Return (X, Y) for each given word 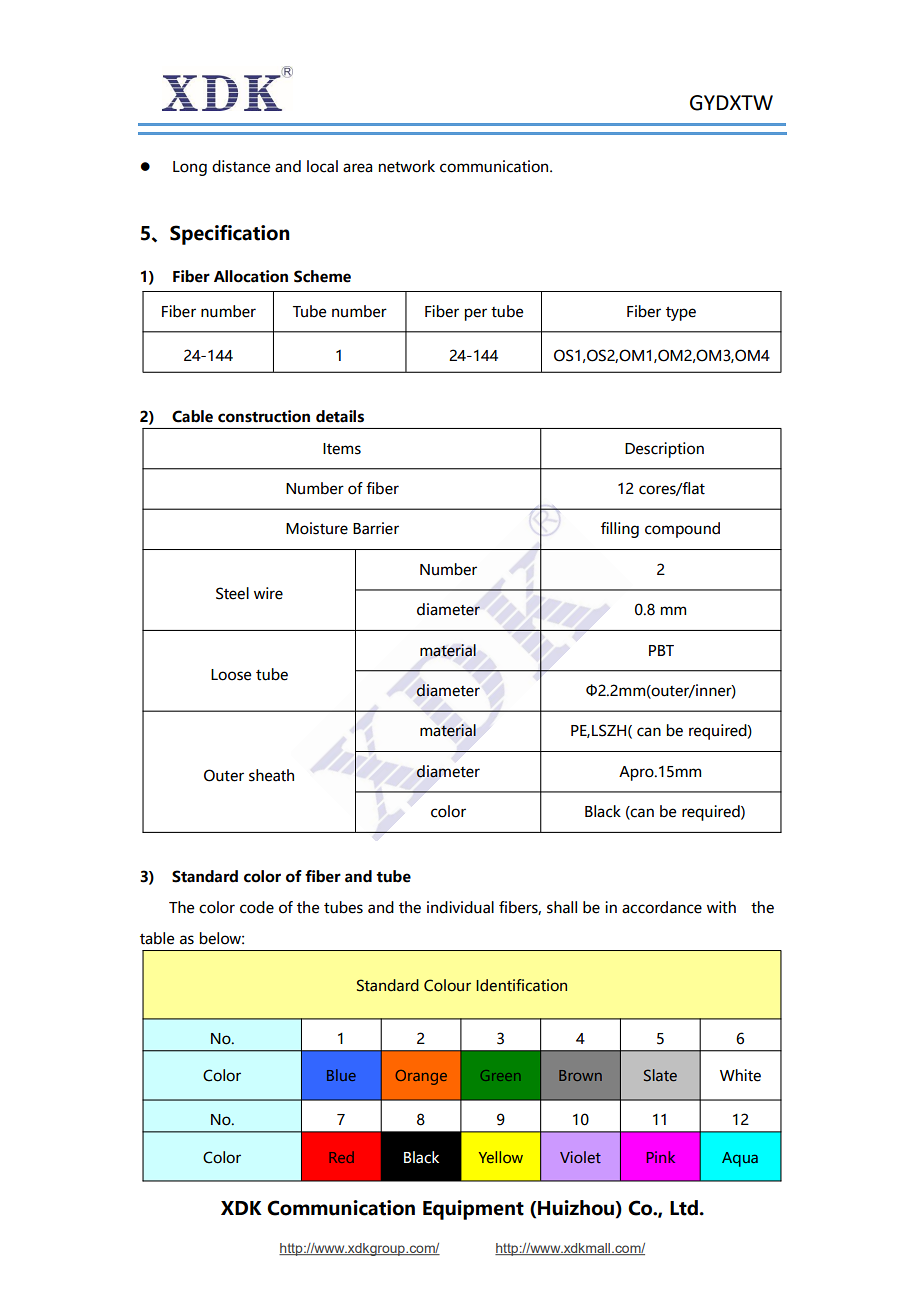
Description (664, 450)
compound (682, 530)
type (681, 313)
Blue (341, 1075)
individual (460, 907)
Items (342, 449)
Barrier (376, 528)
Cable (192, 416)
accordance (662, 907)
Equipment (473, 1210)
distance (241, 166)
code (257, 907)
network (407, 166)
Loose (231, 675)
